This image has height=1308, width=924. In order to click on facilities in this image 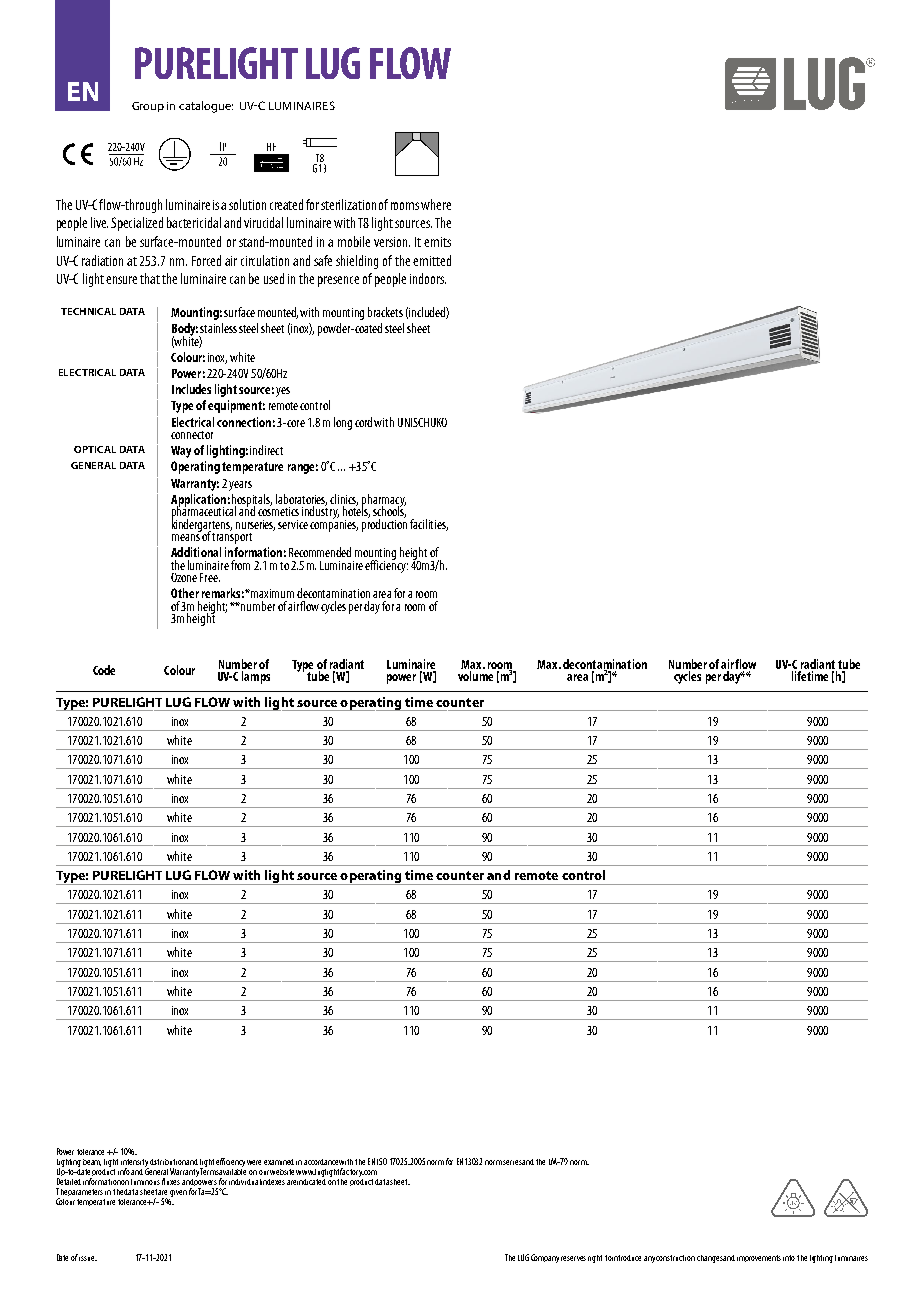, I will do `click(429, 525)`.
